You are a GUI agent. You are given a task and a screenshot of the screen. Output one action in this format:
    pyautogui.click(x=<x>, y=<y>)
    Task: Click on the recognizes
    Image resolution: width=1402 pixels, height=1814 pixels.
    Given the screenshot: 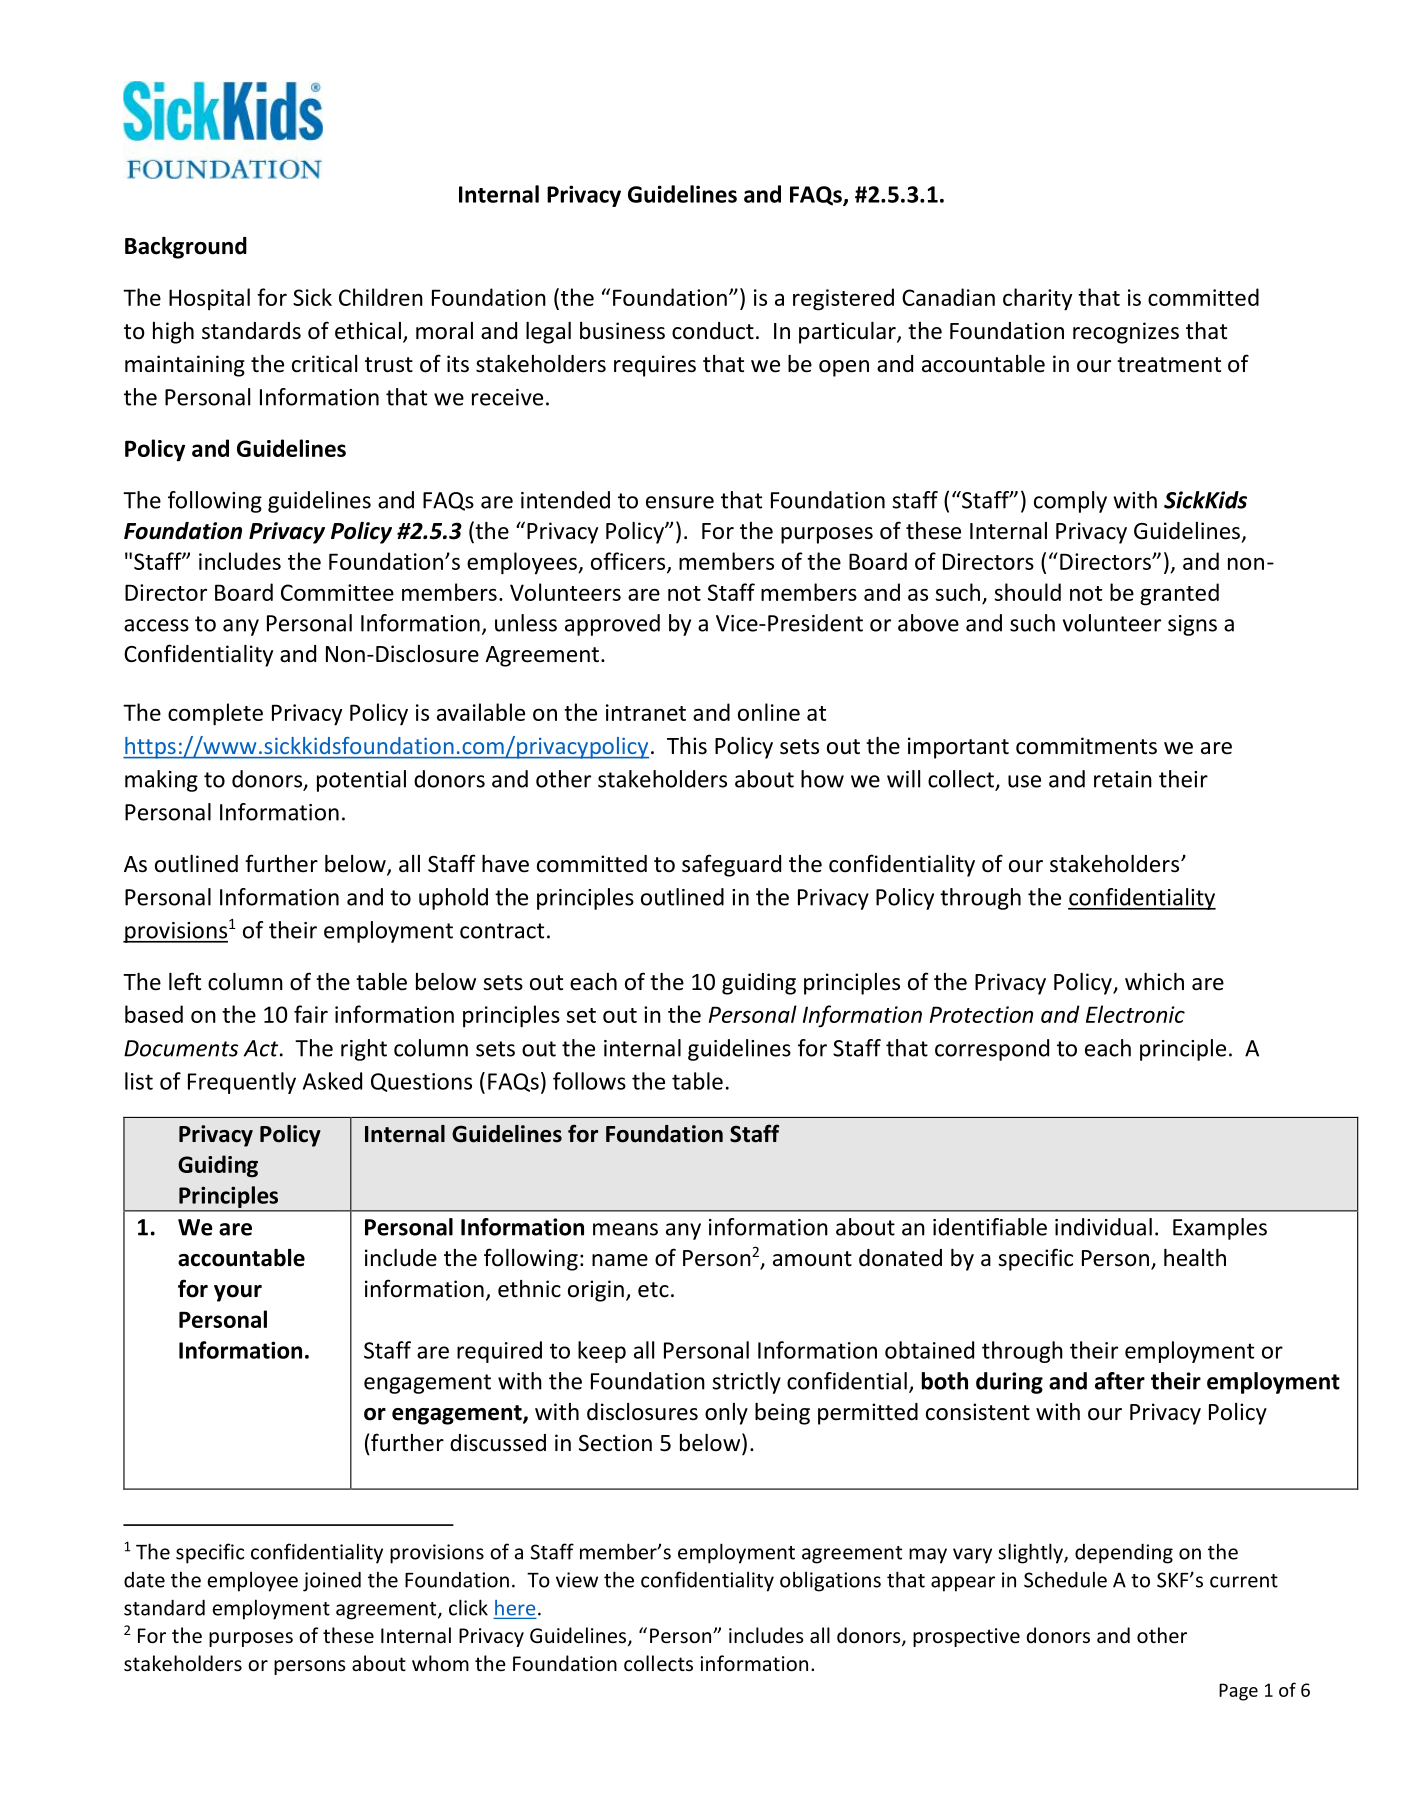 What is the action you would take?
    pyautogui.click(x=1126, y=333)
